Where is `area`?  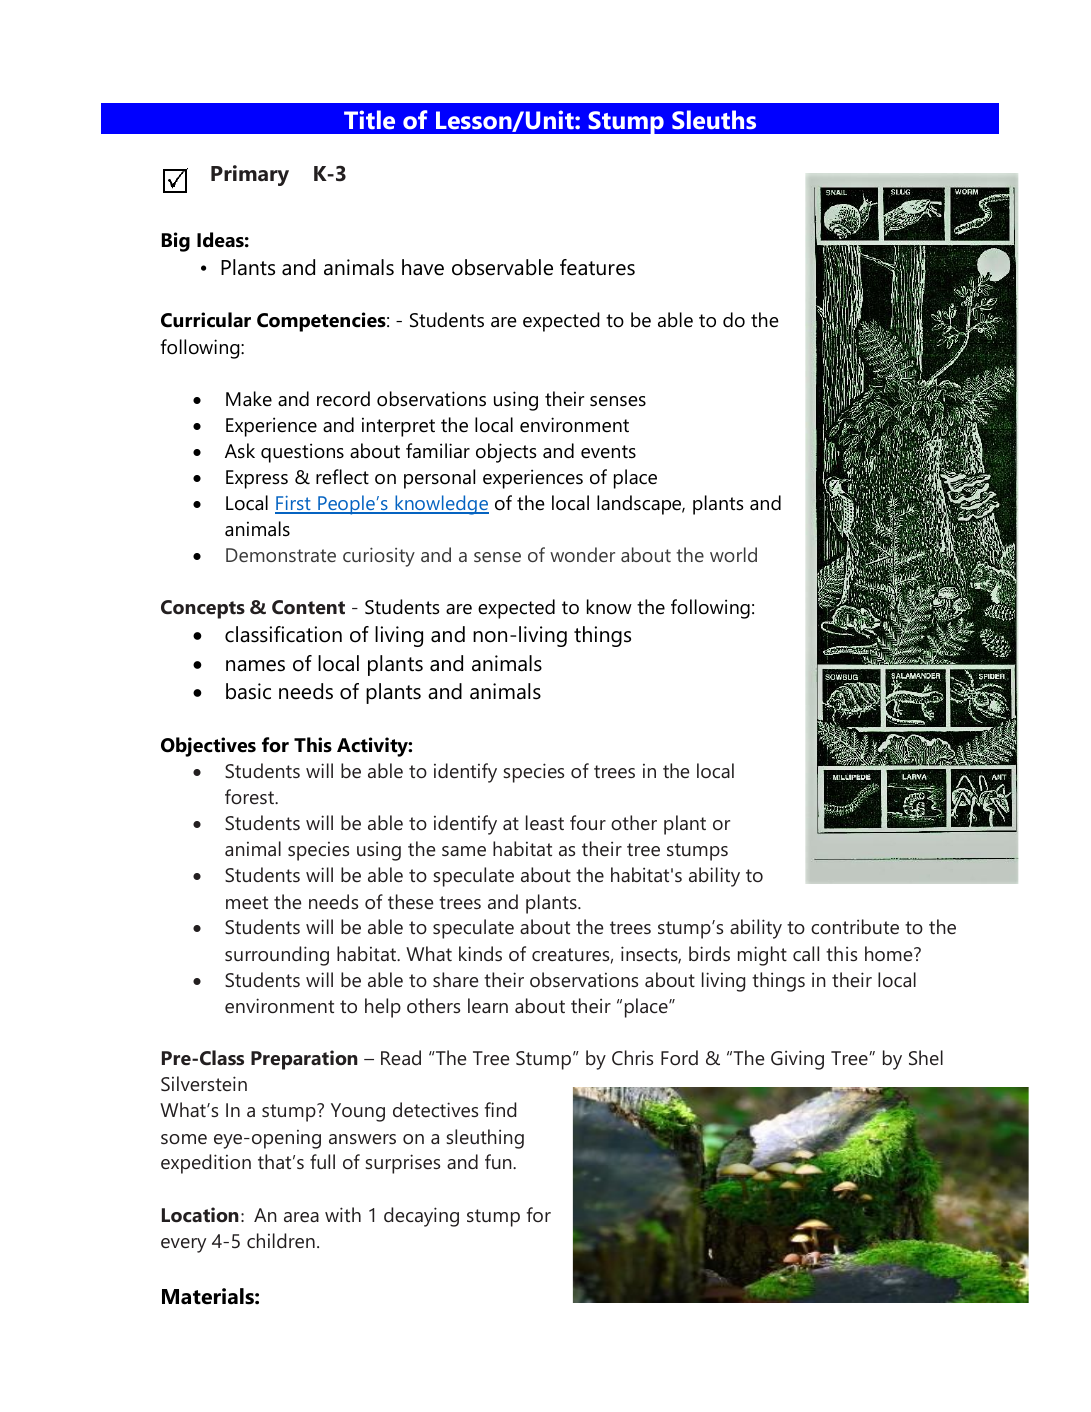 area is located at coordinates (301, 1217).
